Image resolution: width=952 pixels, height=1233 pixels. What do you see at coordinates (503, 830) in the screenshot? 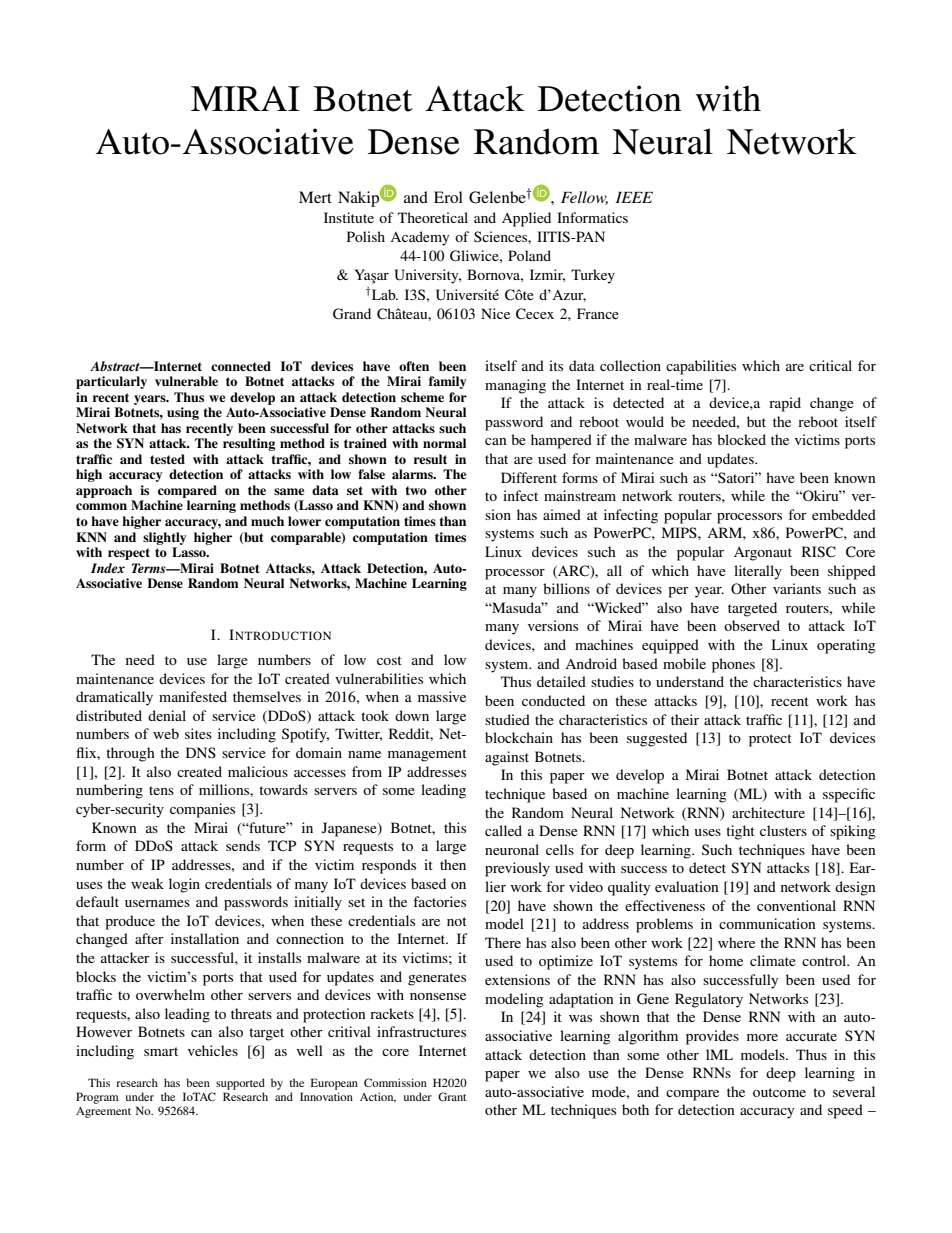
I see `called` at bounding box center [503, 830].
